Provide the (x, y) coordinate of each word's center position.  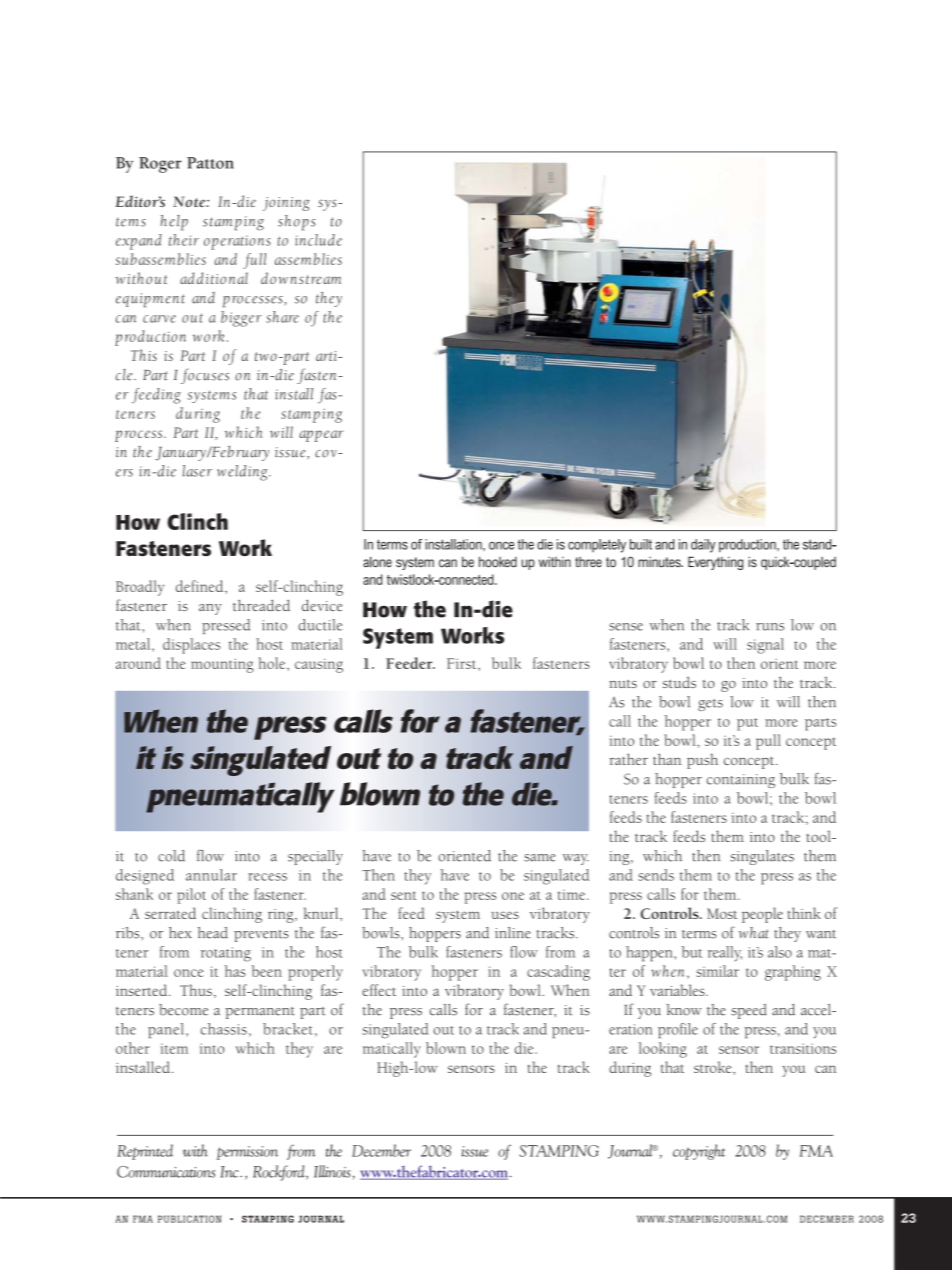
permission (247, 1153)
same (540, 858)
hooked (498, 562)
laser (197, 471)
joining (286, 204)
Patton (210, 163)
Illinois (332, 1171)
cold (171, 856)
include (318, 240)
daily (703, 546)
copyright (699, 1152)
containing (741, 781)
